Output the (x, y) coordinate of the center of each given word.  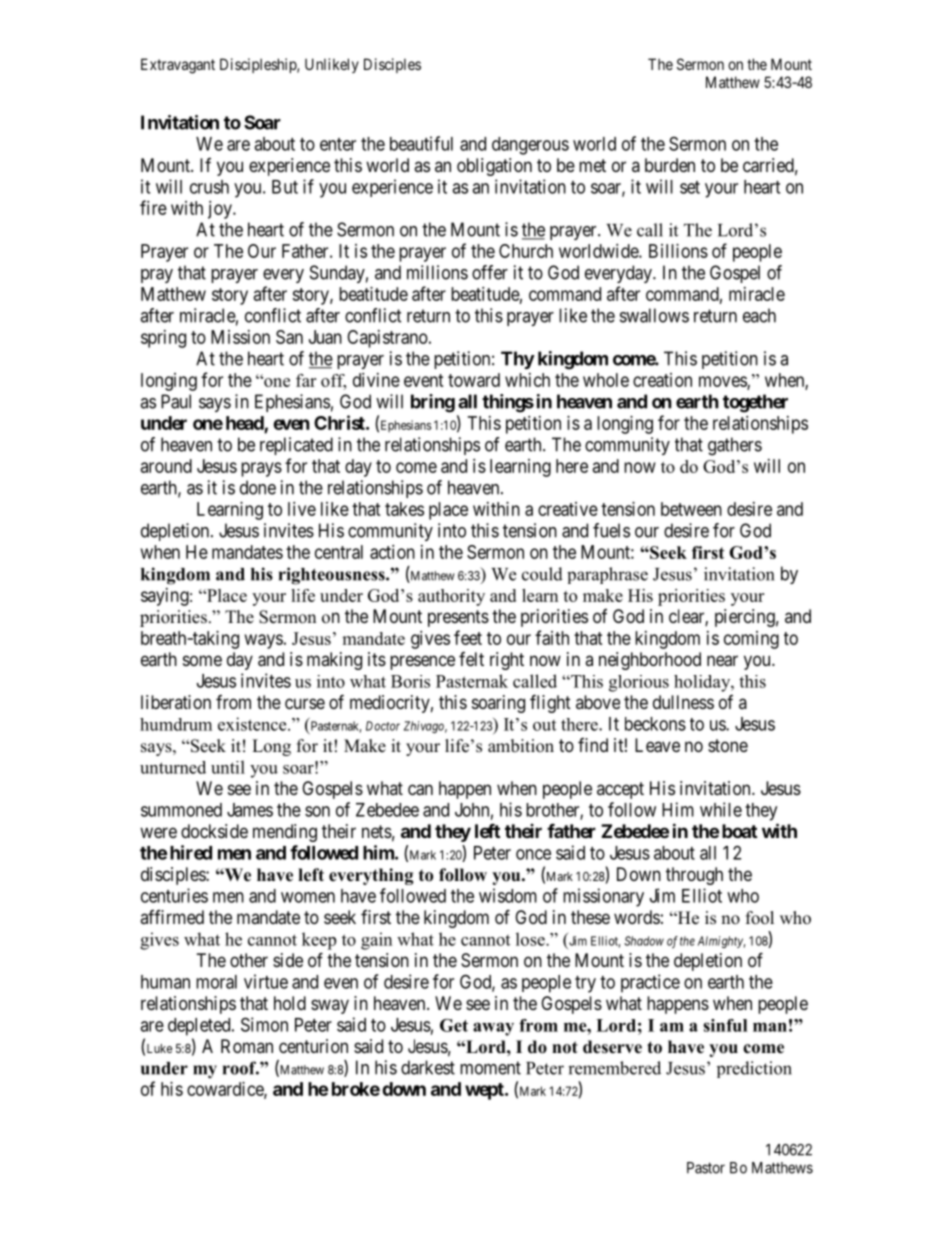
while (721, 809)
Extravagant (178, 66)
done (258, 487)
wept (485, 1091)
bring (433, 403)
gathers (735, 446)
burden (670, 165)
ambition (521, 746)
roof (241, 1068)
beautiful (421, 143)
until (228, 767)
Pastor (706, 1168)
